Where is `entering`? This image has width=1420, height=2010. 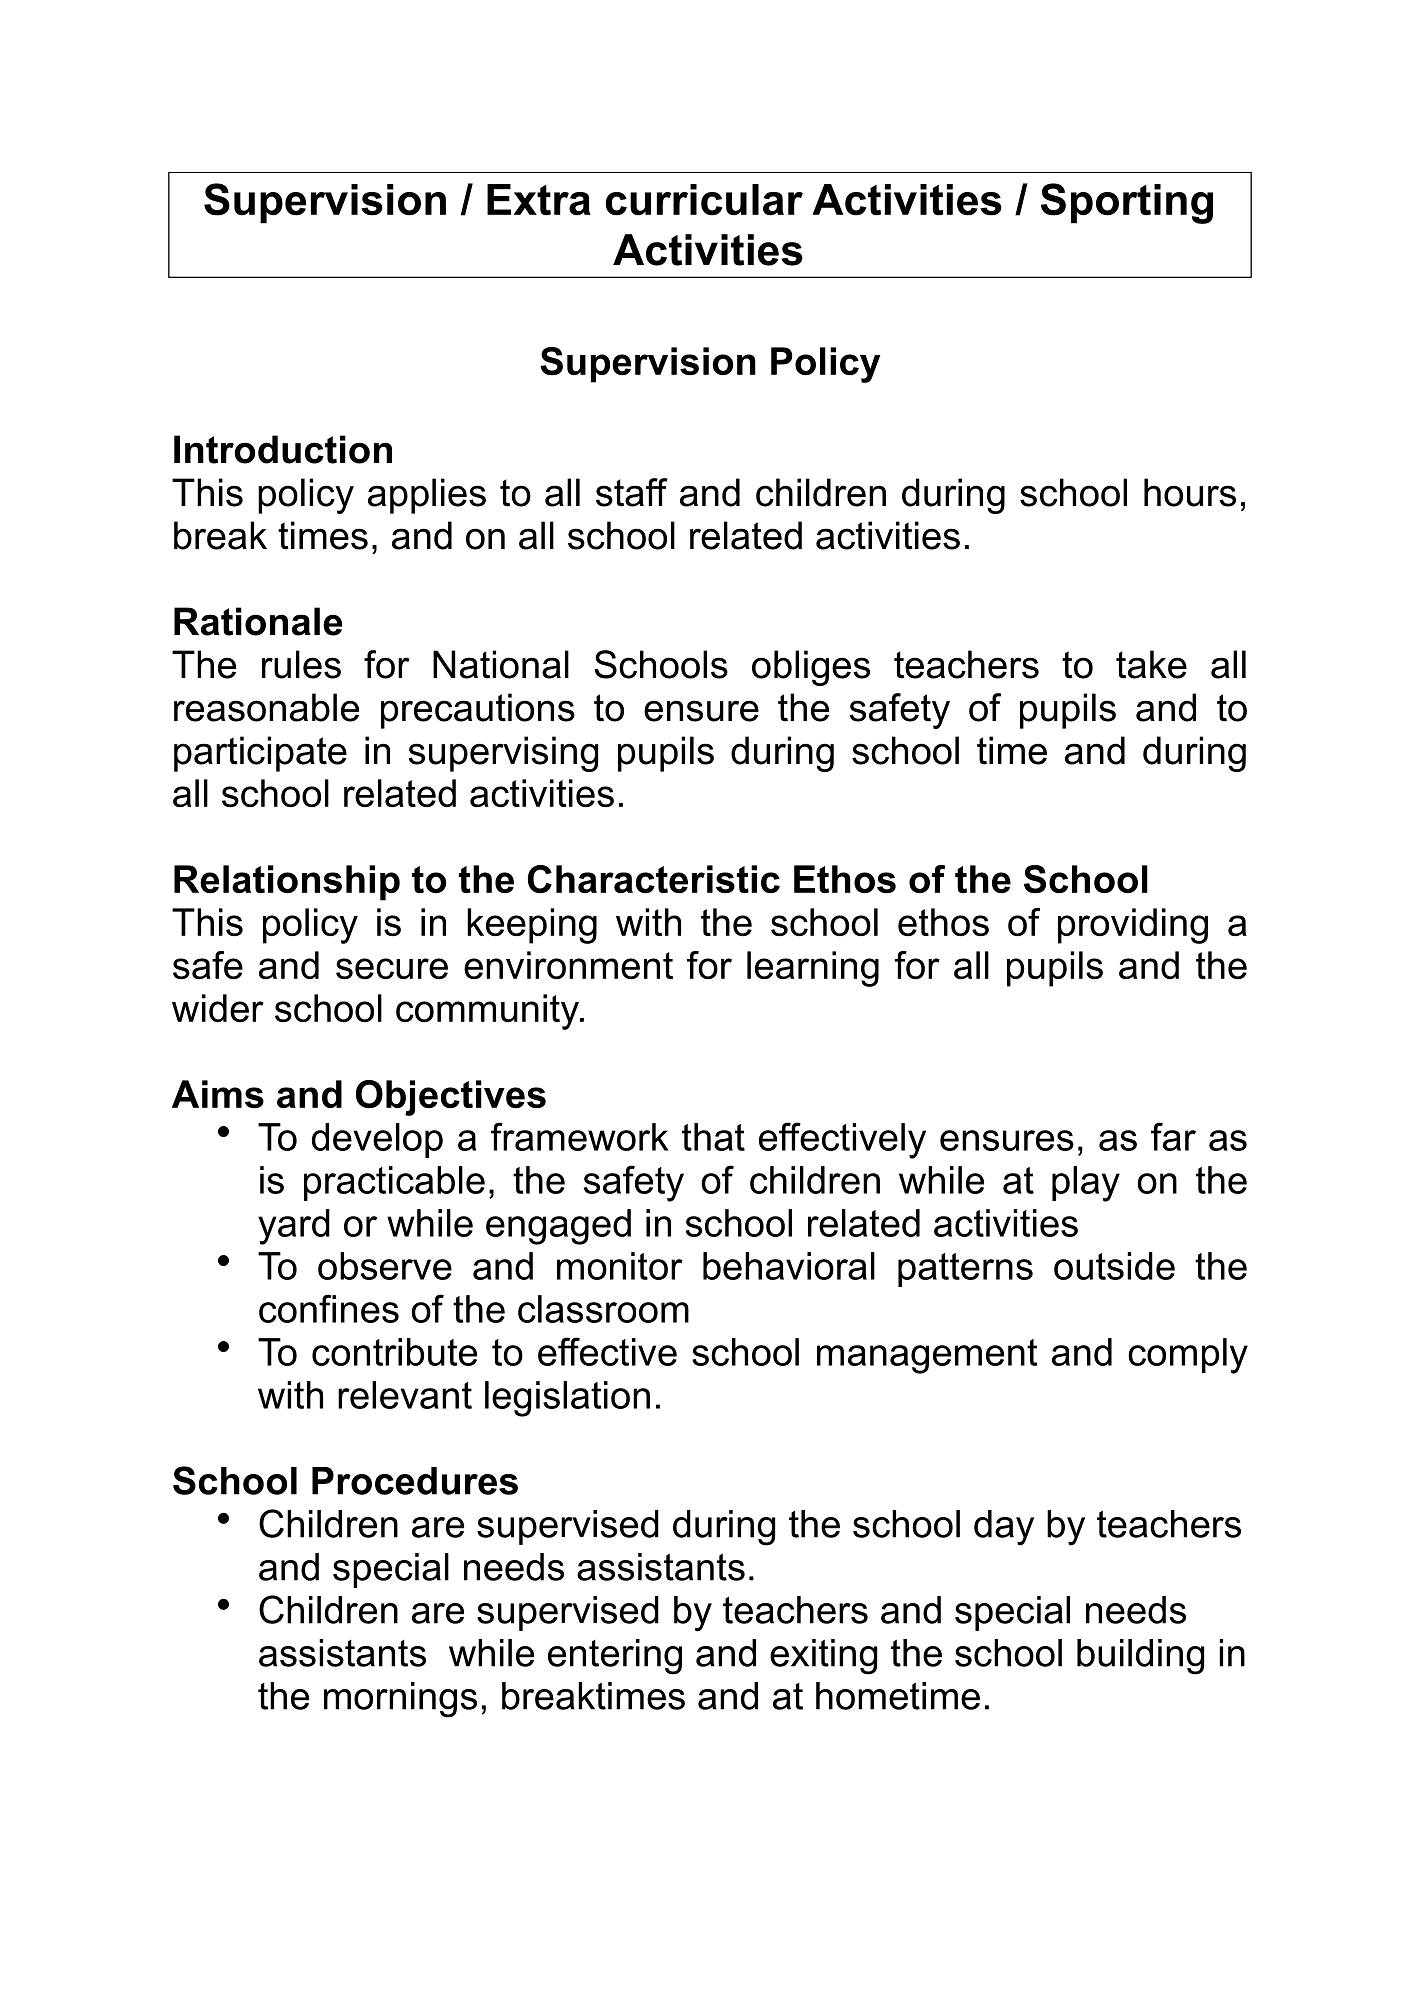
entering is located at coordinates (615, 1657).
